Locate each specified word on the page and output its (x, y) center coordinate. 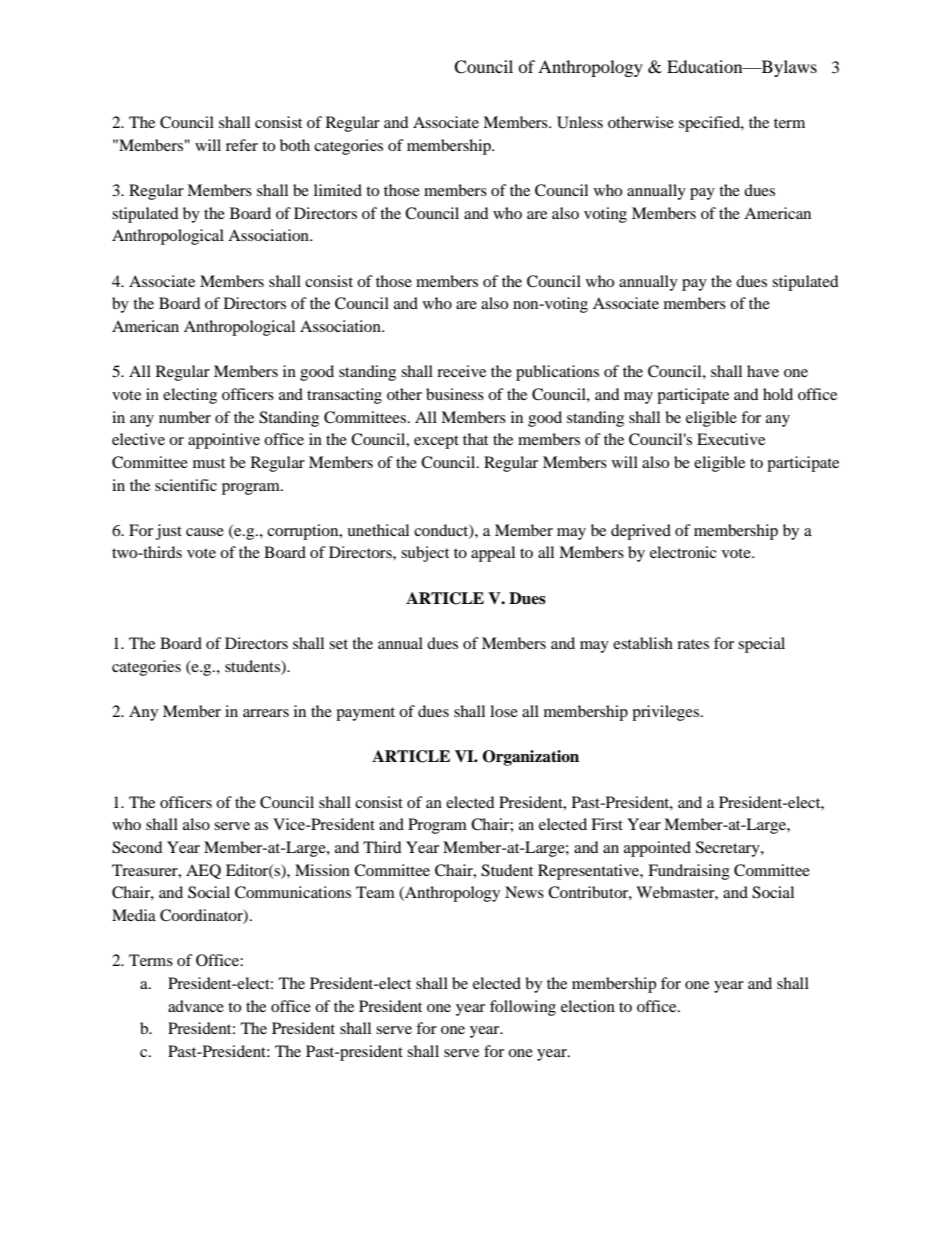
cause (205, 532)
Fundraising (689, 872)
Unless (580, 122)
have (763, 371)
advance (196, 1006)
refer (242, 145)
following (523, 1008)
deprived (641, 532)
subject (425, 554)
